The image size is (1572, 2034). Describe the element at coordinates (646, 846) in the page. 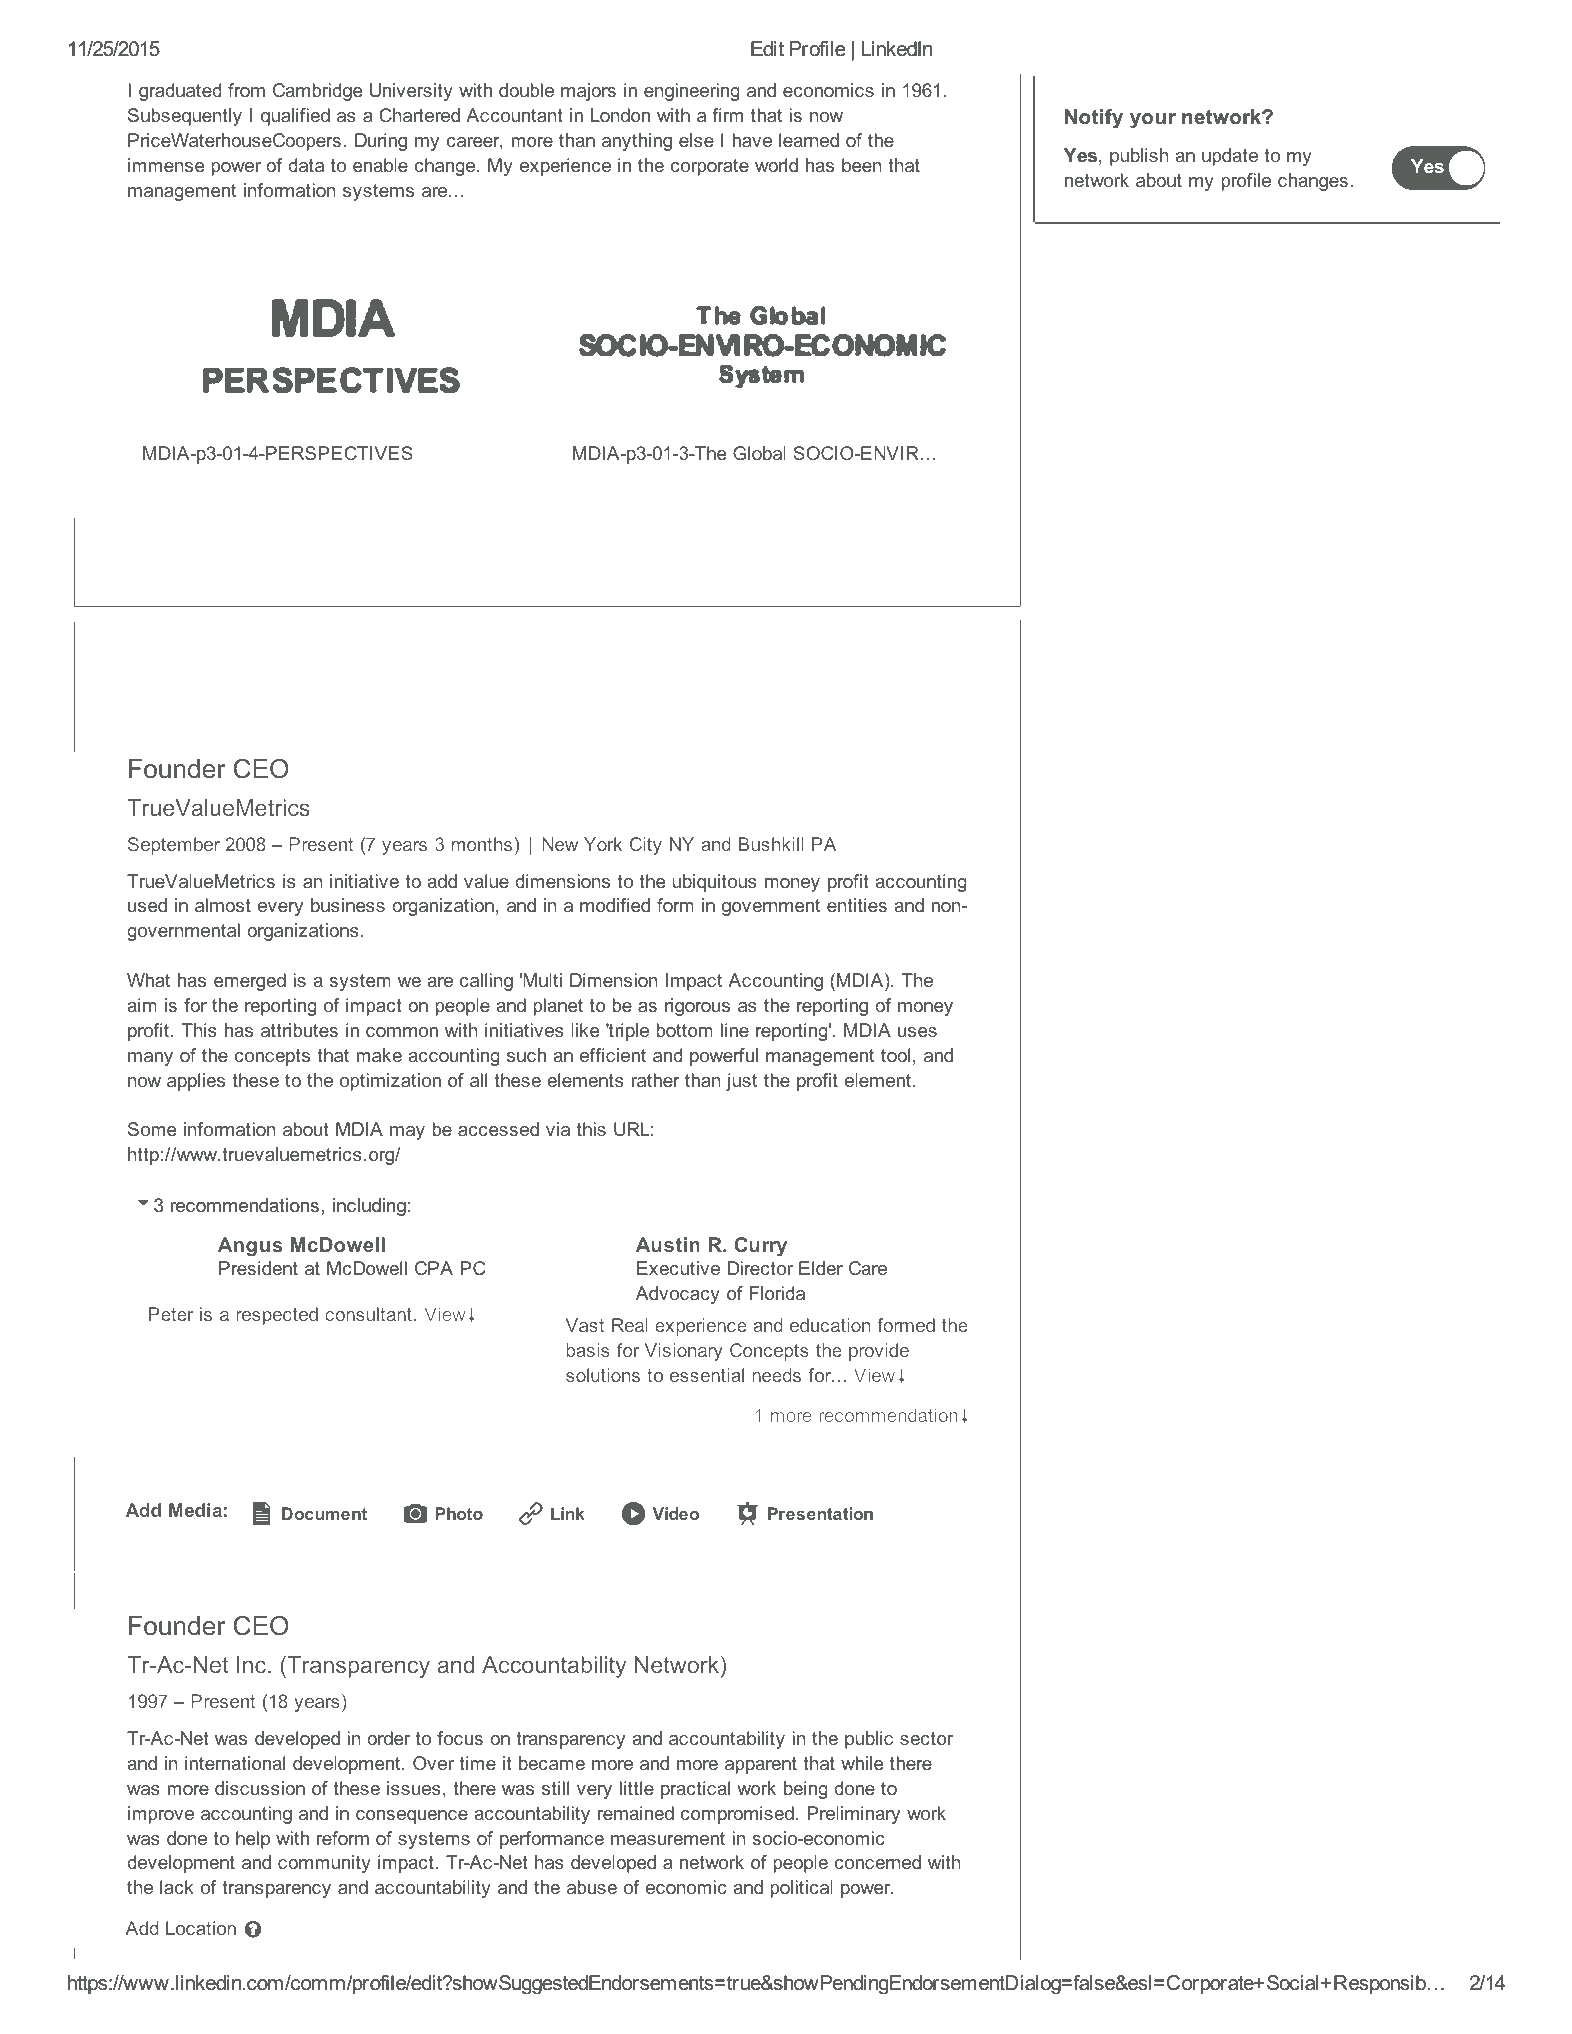

I see `City` at that location.
